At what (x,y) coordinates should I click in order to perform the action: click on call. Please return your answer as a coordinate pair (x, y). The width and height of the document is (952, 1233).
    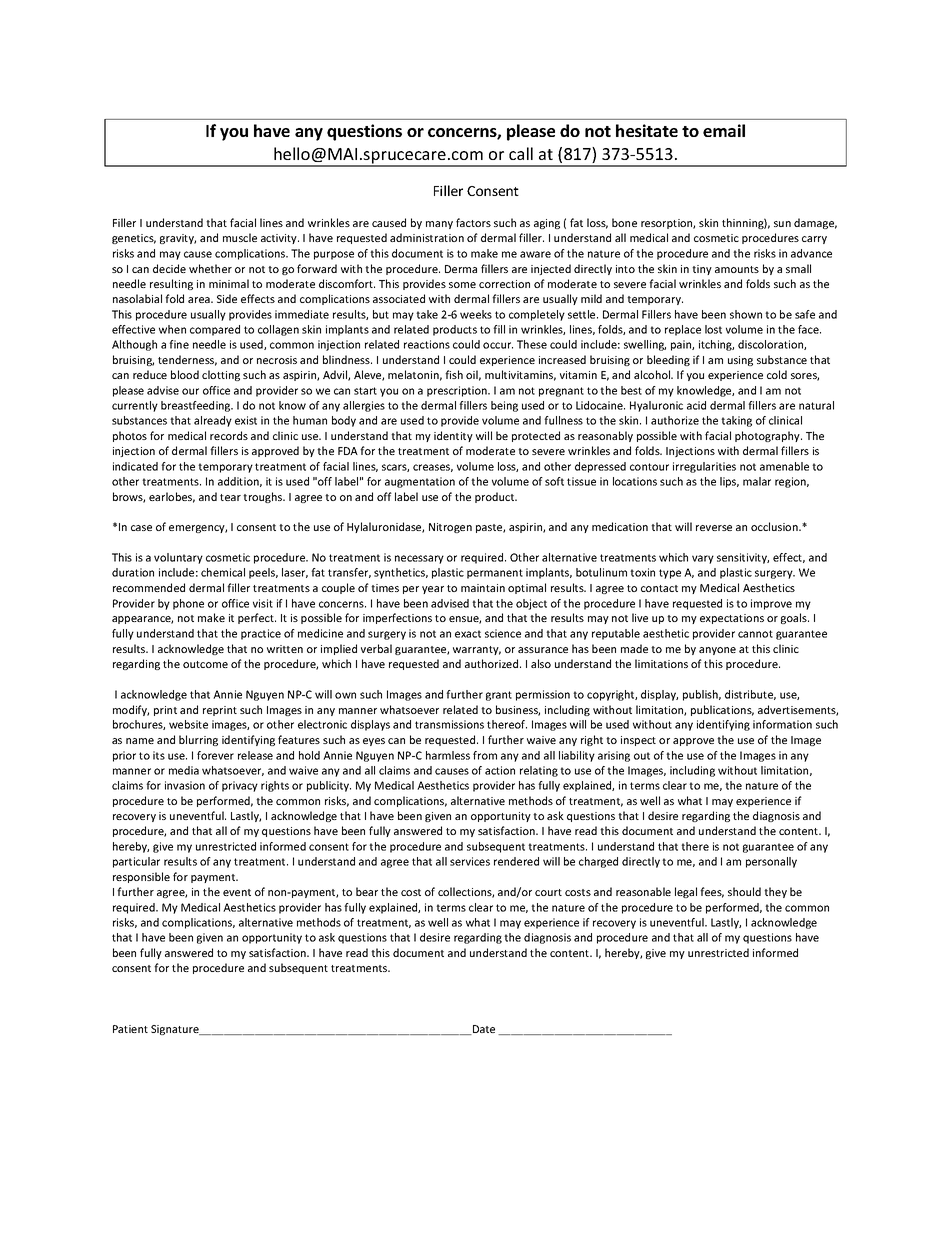
    Looking at the image, I should click on (521, 153).
